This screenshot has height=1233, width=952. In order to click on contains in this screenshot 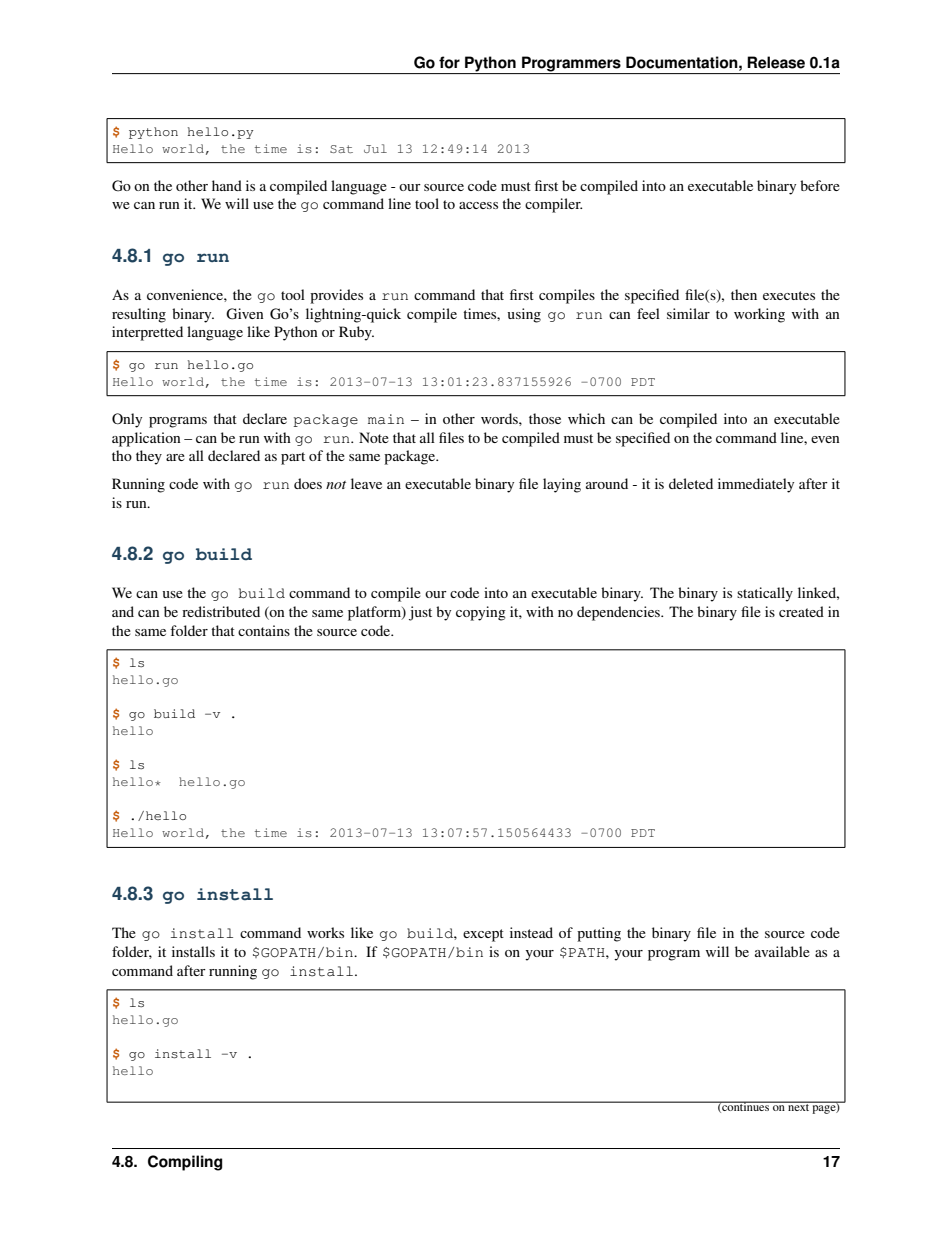, I will do `click(264, 630)`.
